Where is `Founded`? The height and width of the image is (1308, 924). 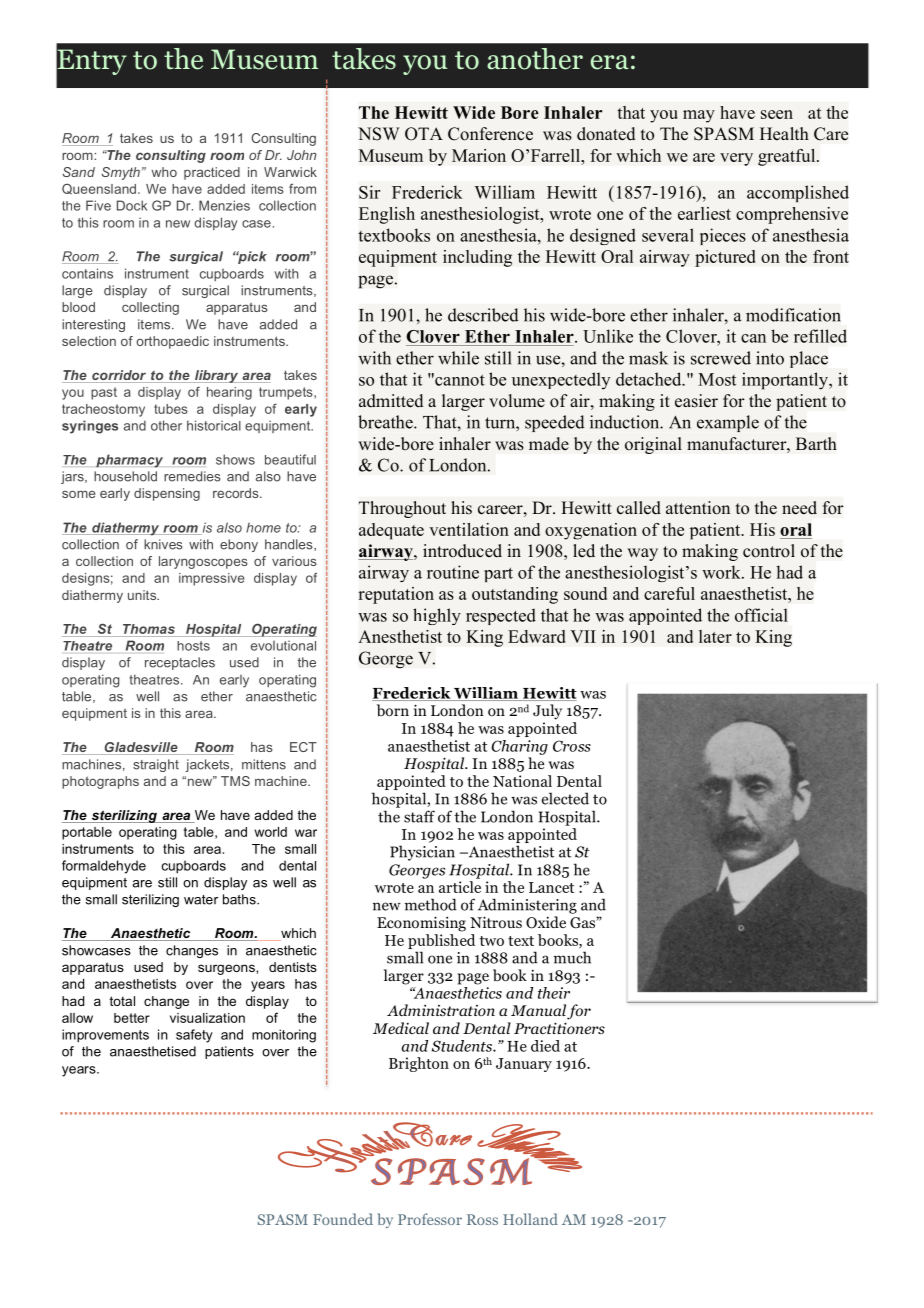 Founded is located at coordinates (343, 1219).
